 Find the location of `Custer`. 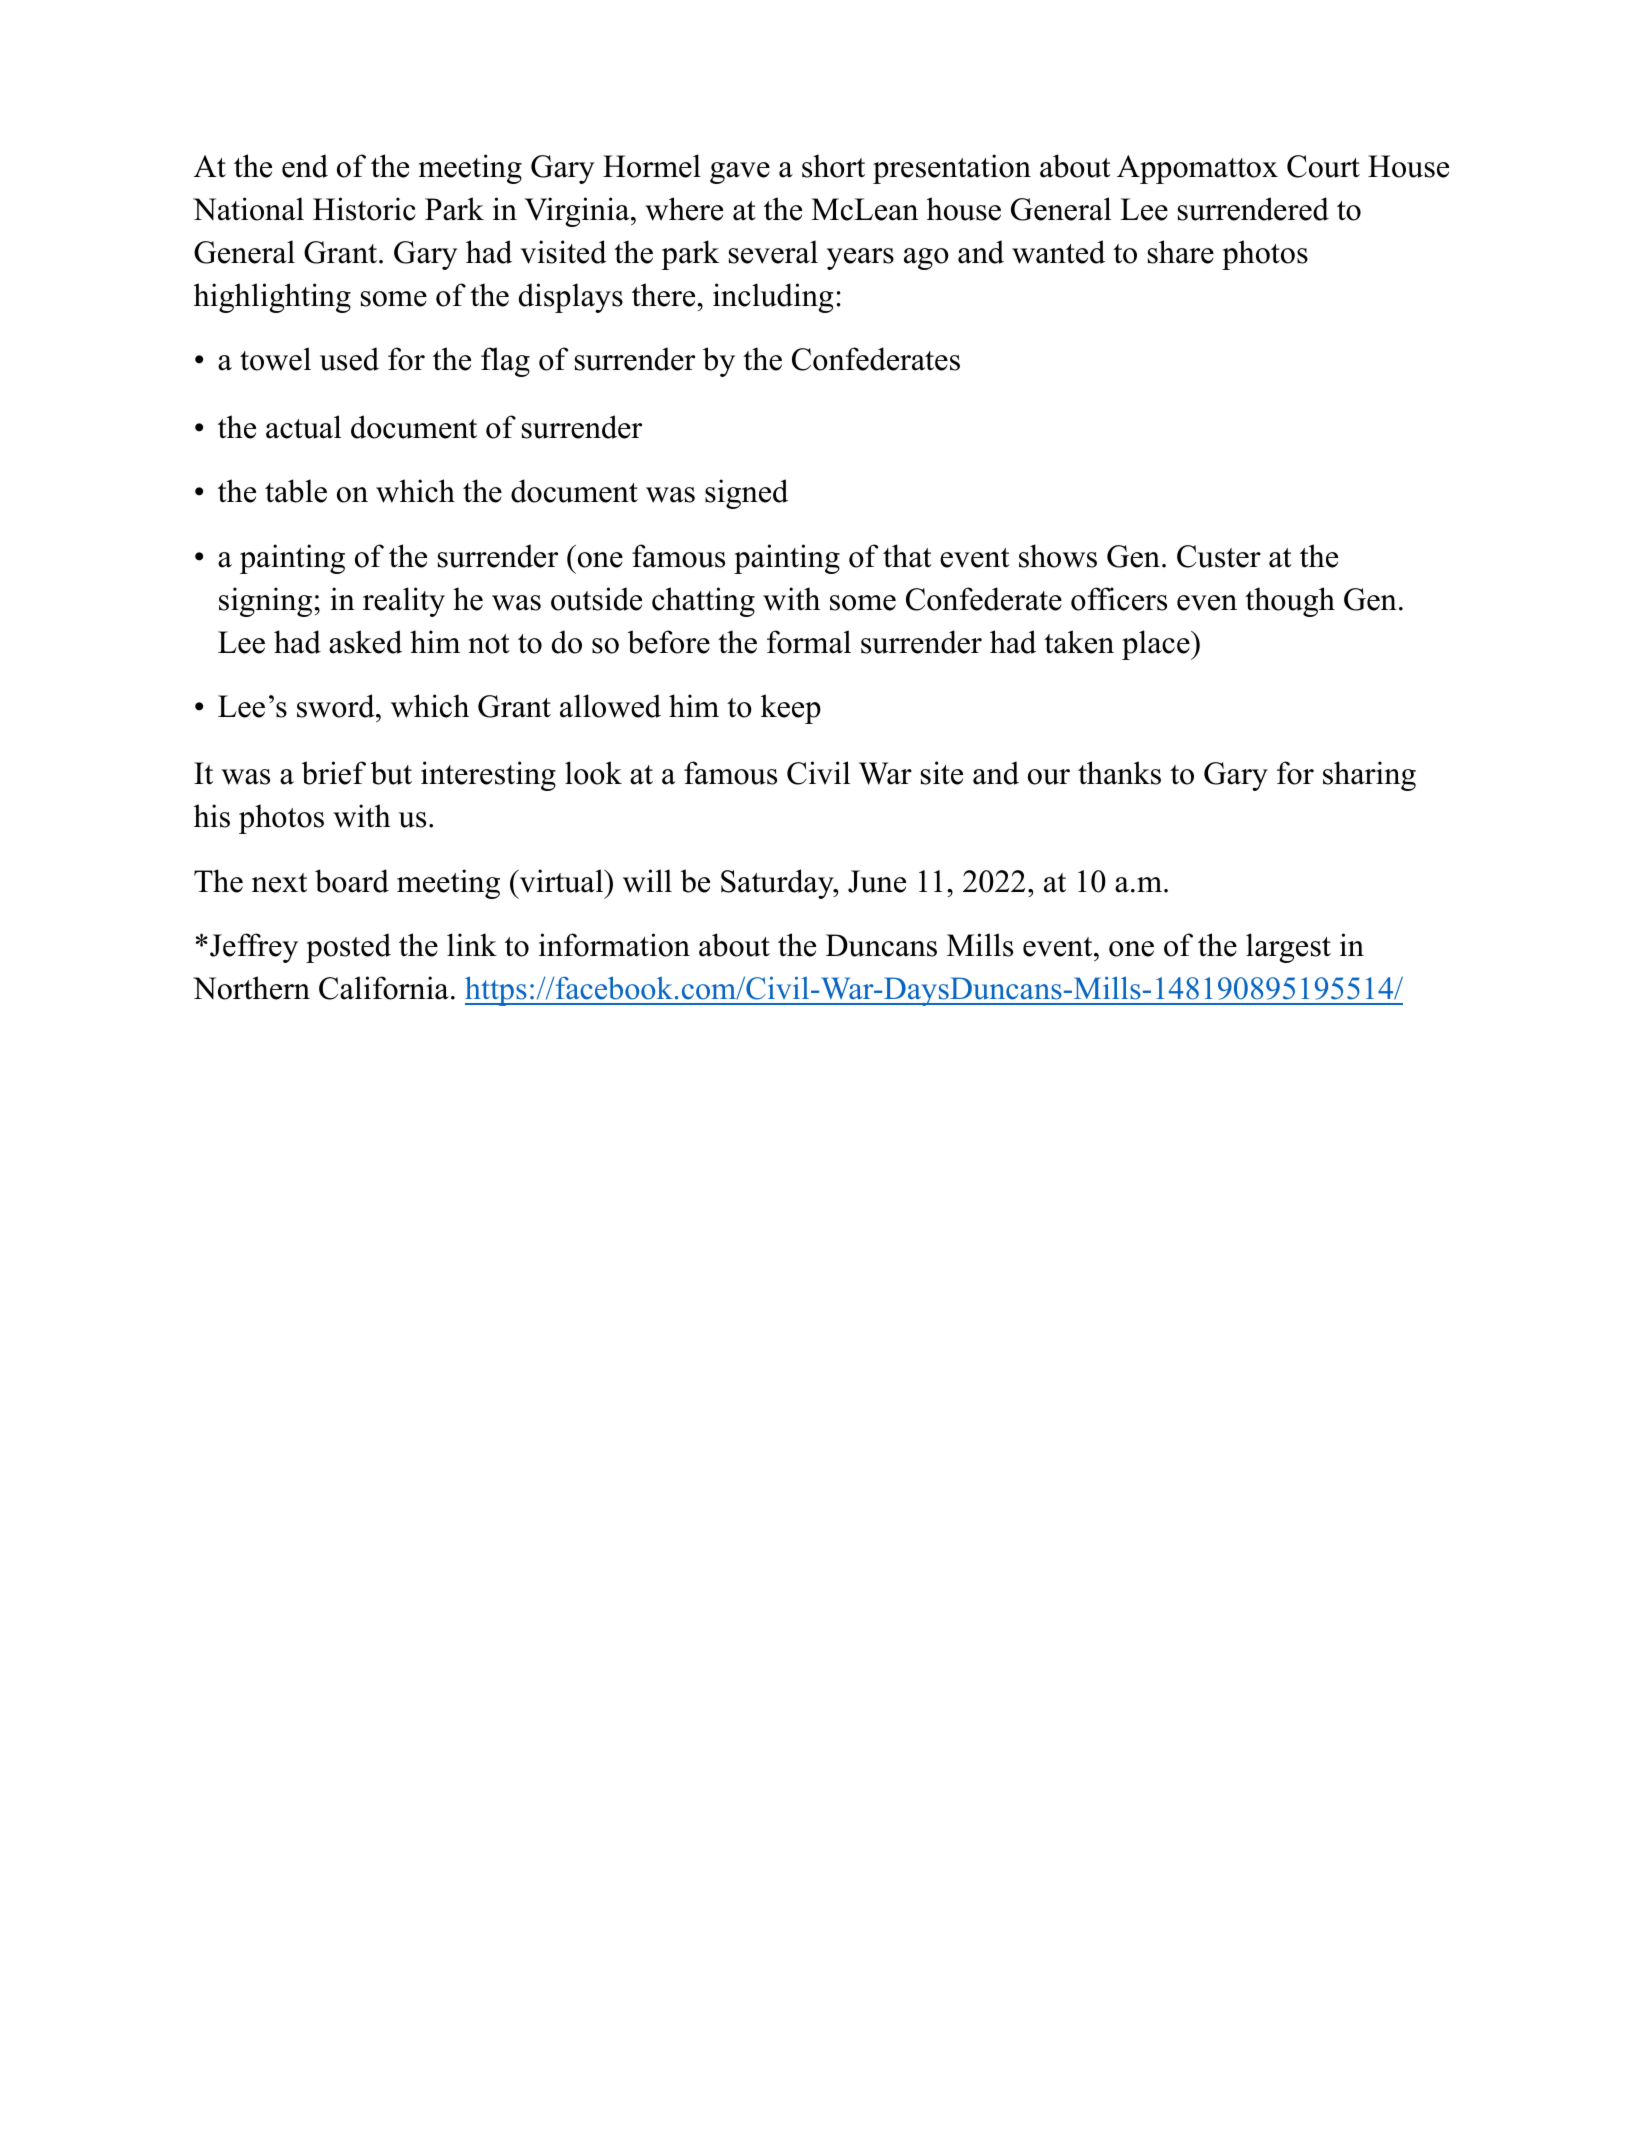

Custer is located at coordinates (1219, 556).
